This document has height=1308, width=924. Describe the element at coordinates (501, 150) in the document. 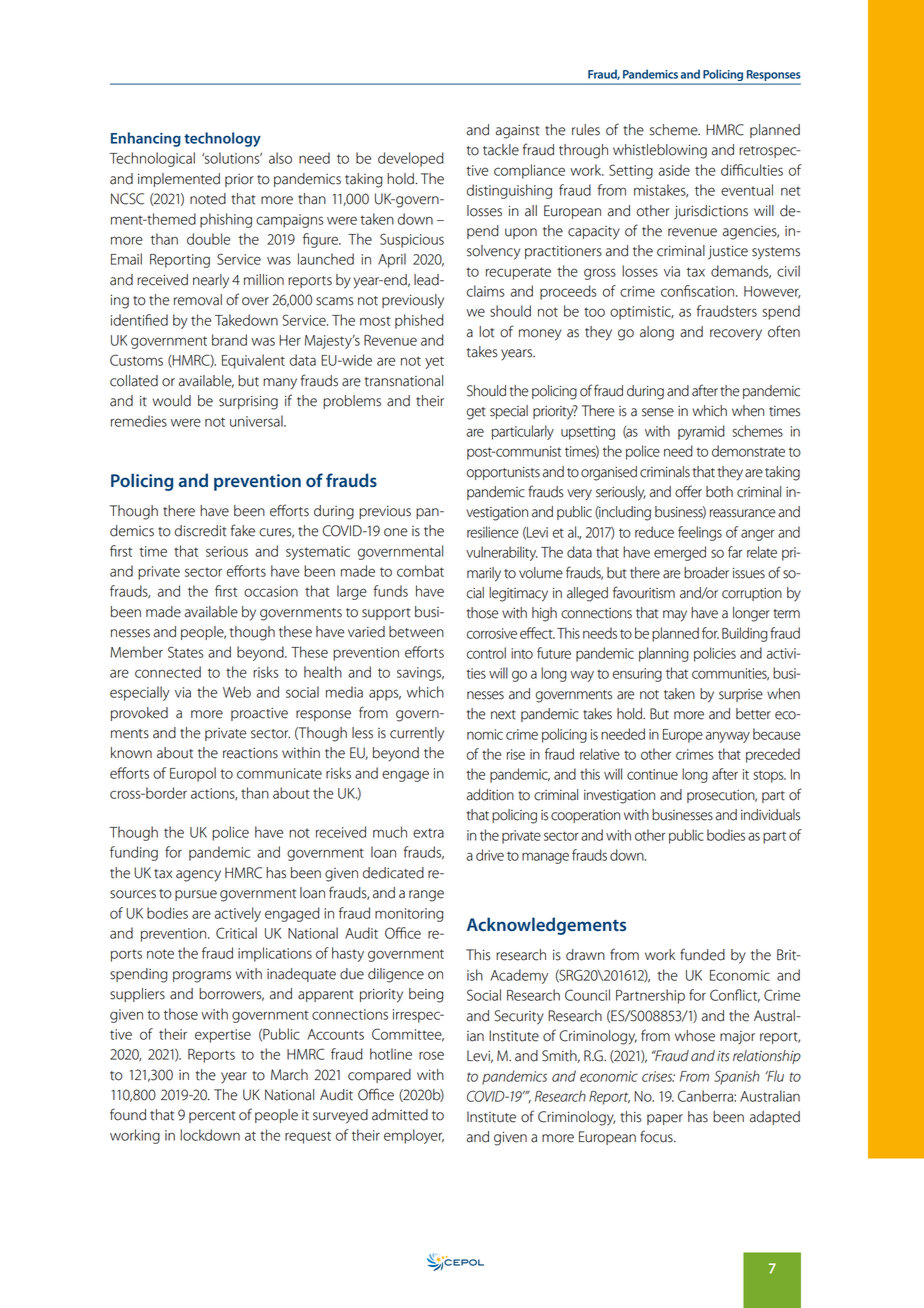

I see `tackle` at that location.
